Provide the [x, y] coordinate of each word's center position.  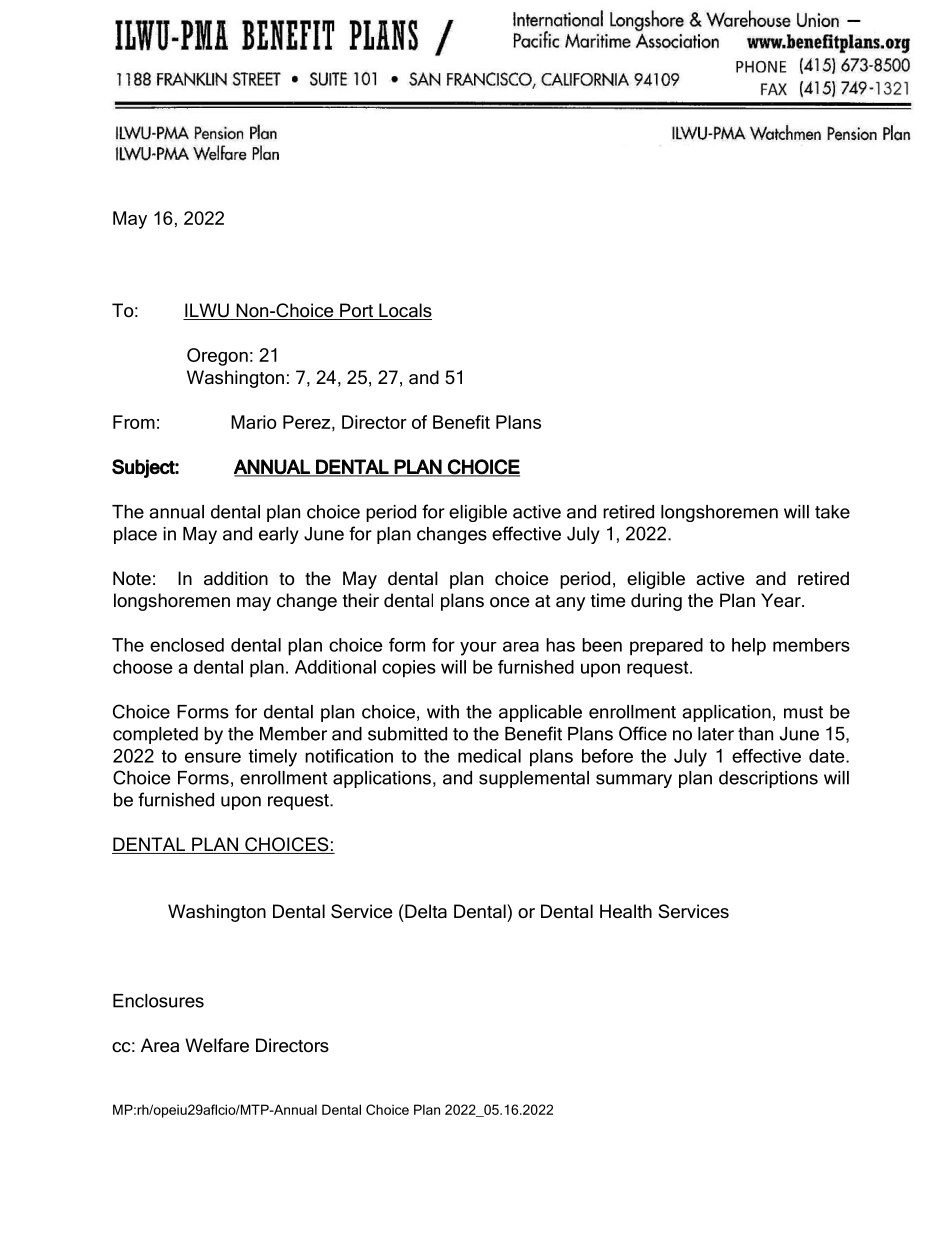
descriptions [768, 779]
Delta [425, 911]
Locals [404, 311]
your [478, 649]
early [279, 535]
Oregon [217, 357]
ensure [213, 757]
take [832, 512]
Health [626, 911]
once [509, 602]
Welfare [217, 1045]
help [749, 647]
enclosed [187, 645]
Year [782, 600]
